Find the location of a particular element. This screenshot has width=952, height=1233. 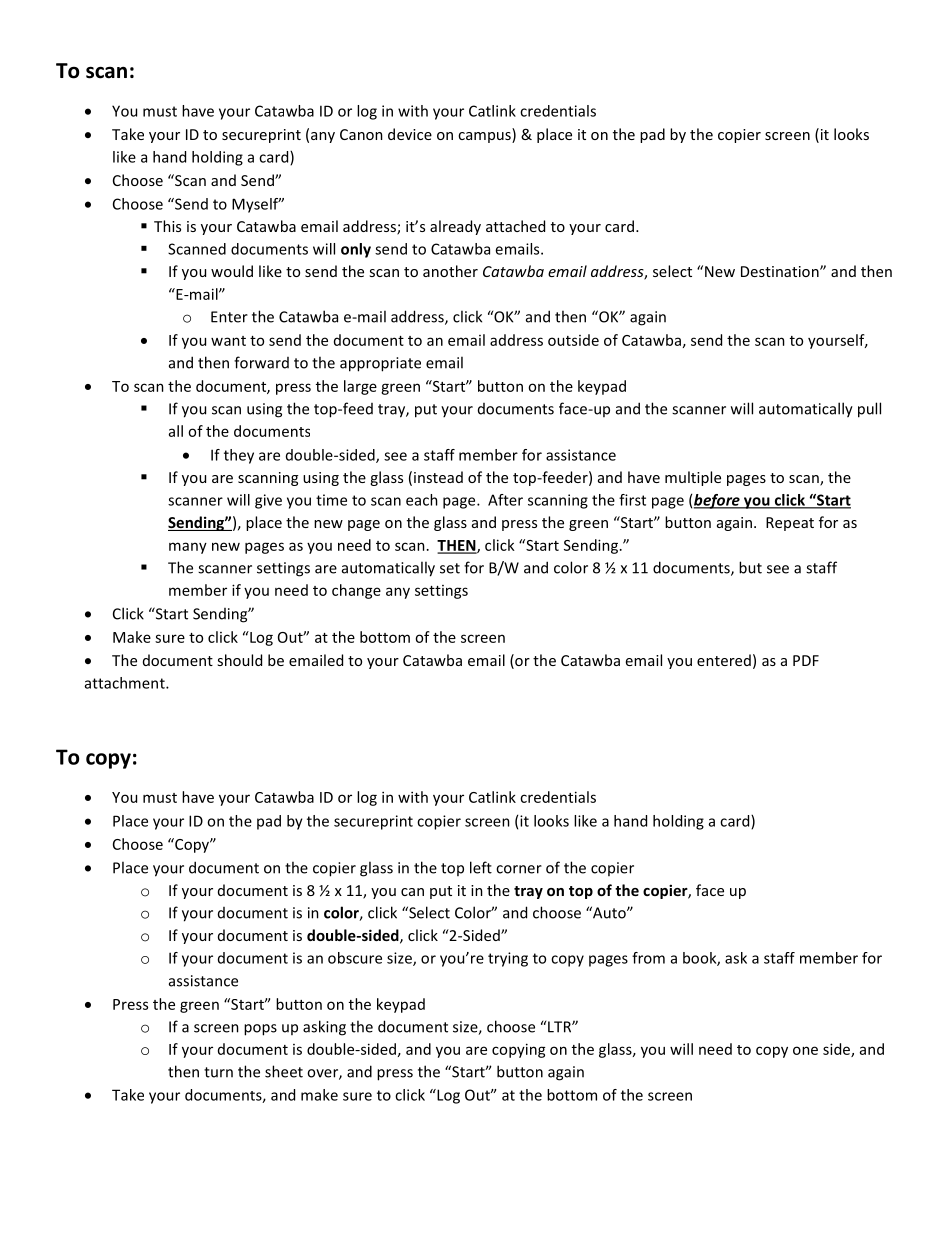

Myself is located at coordinates (256, 205).
